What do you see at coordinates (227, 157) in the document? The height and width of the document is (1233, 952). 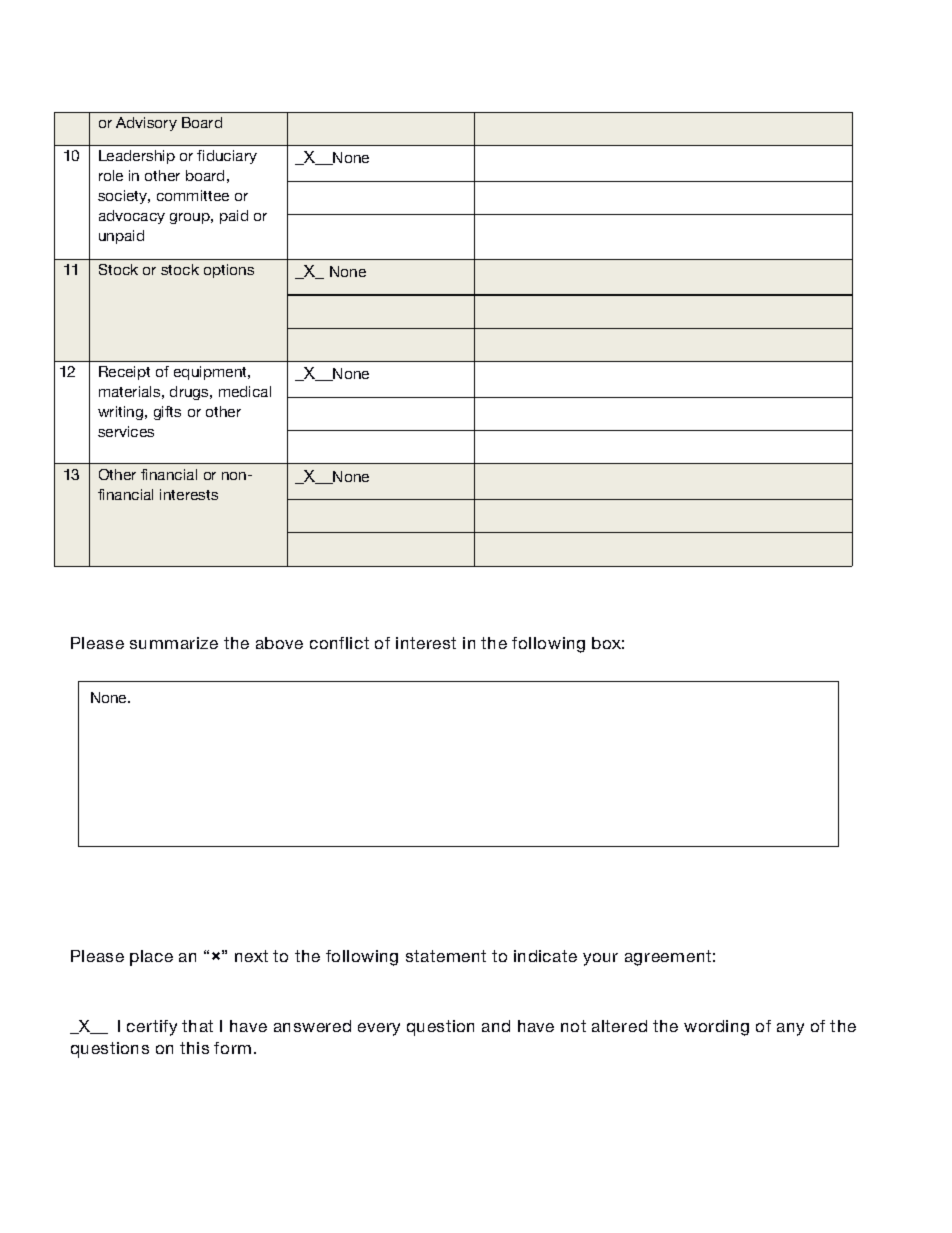 I see `fiduciary` at bounding box center [227, 157].
